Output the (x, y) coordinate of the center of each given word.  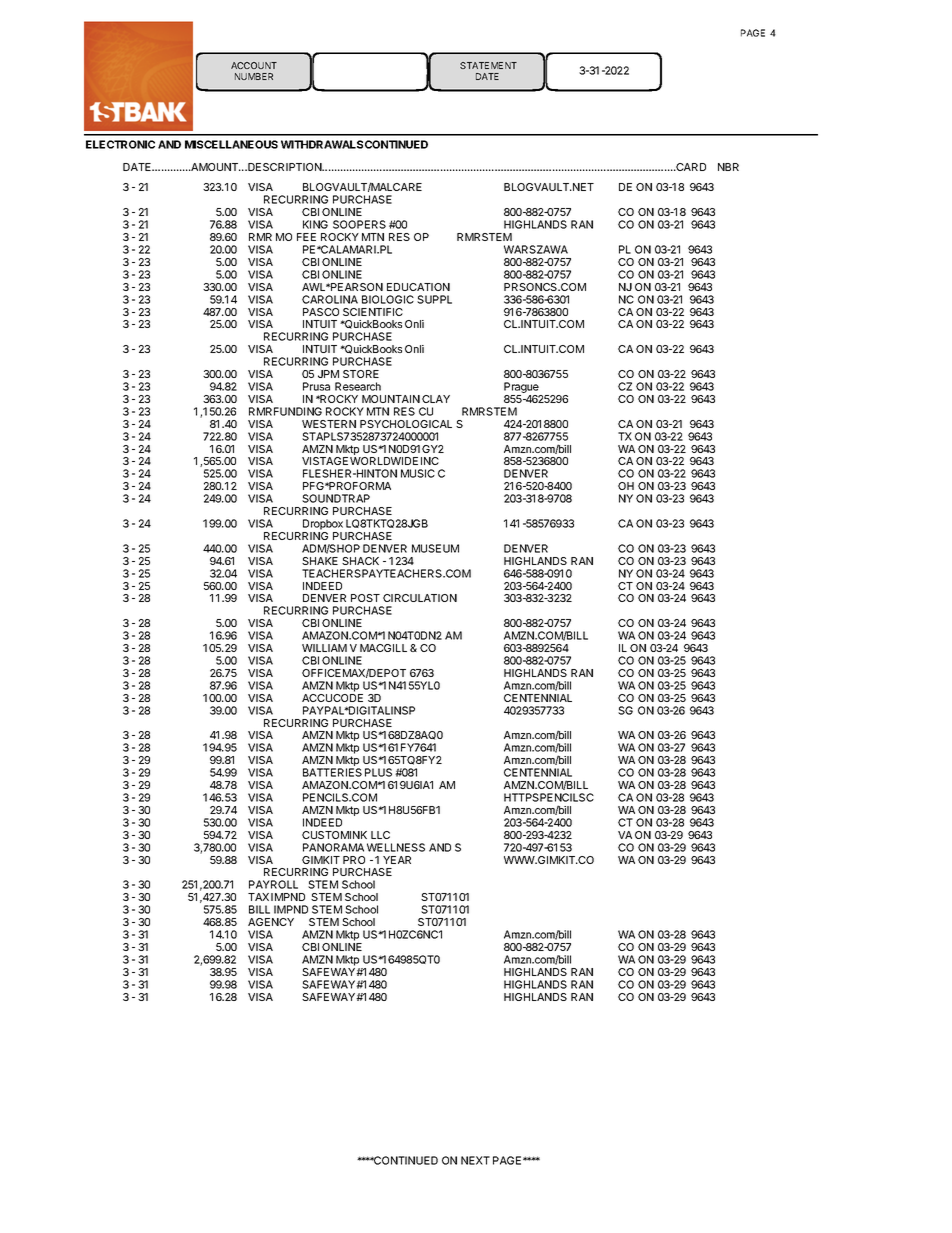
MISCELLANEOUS (231, 144)
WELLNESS (396, 847)
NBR (728, 167)
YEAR (397, 860)
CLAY (436, 399)
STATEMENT (488, 65)
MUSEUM (435, 548)
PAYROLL (273, 884)
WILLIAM (324, 648)
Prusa (316, 386)
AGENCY (271, 922)
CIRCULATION (420, 598)
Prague (522, 389)
